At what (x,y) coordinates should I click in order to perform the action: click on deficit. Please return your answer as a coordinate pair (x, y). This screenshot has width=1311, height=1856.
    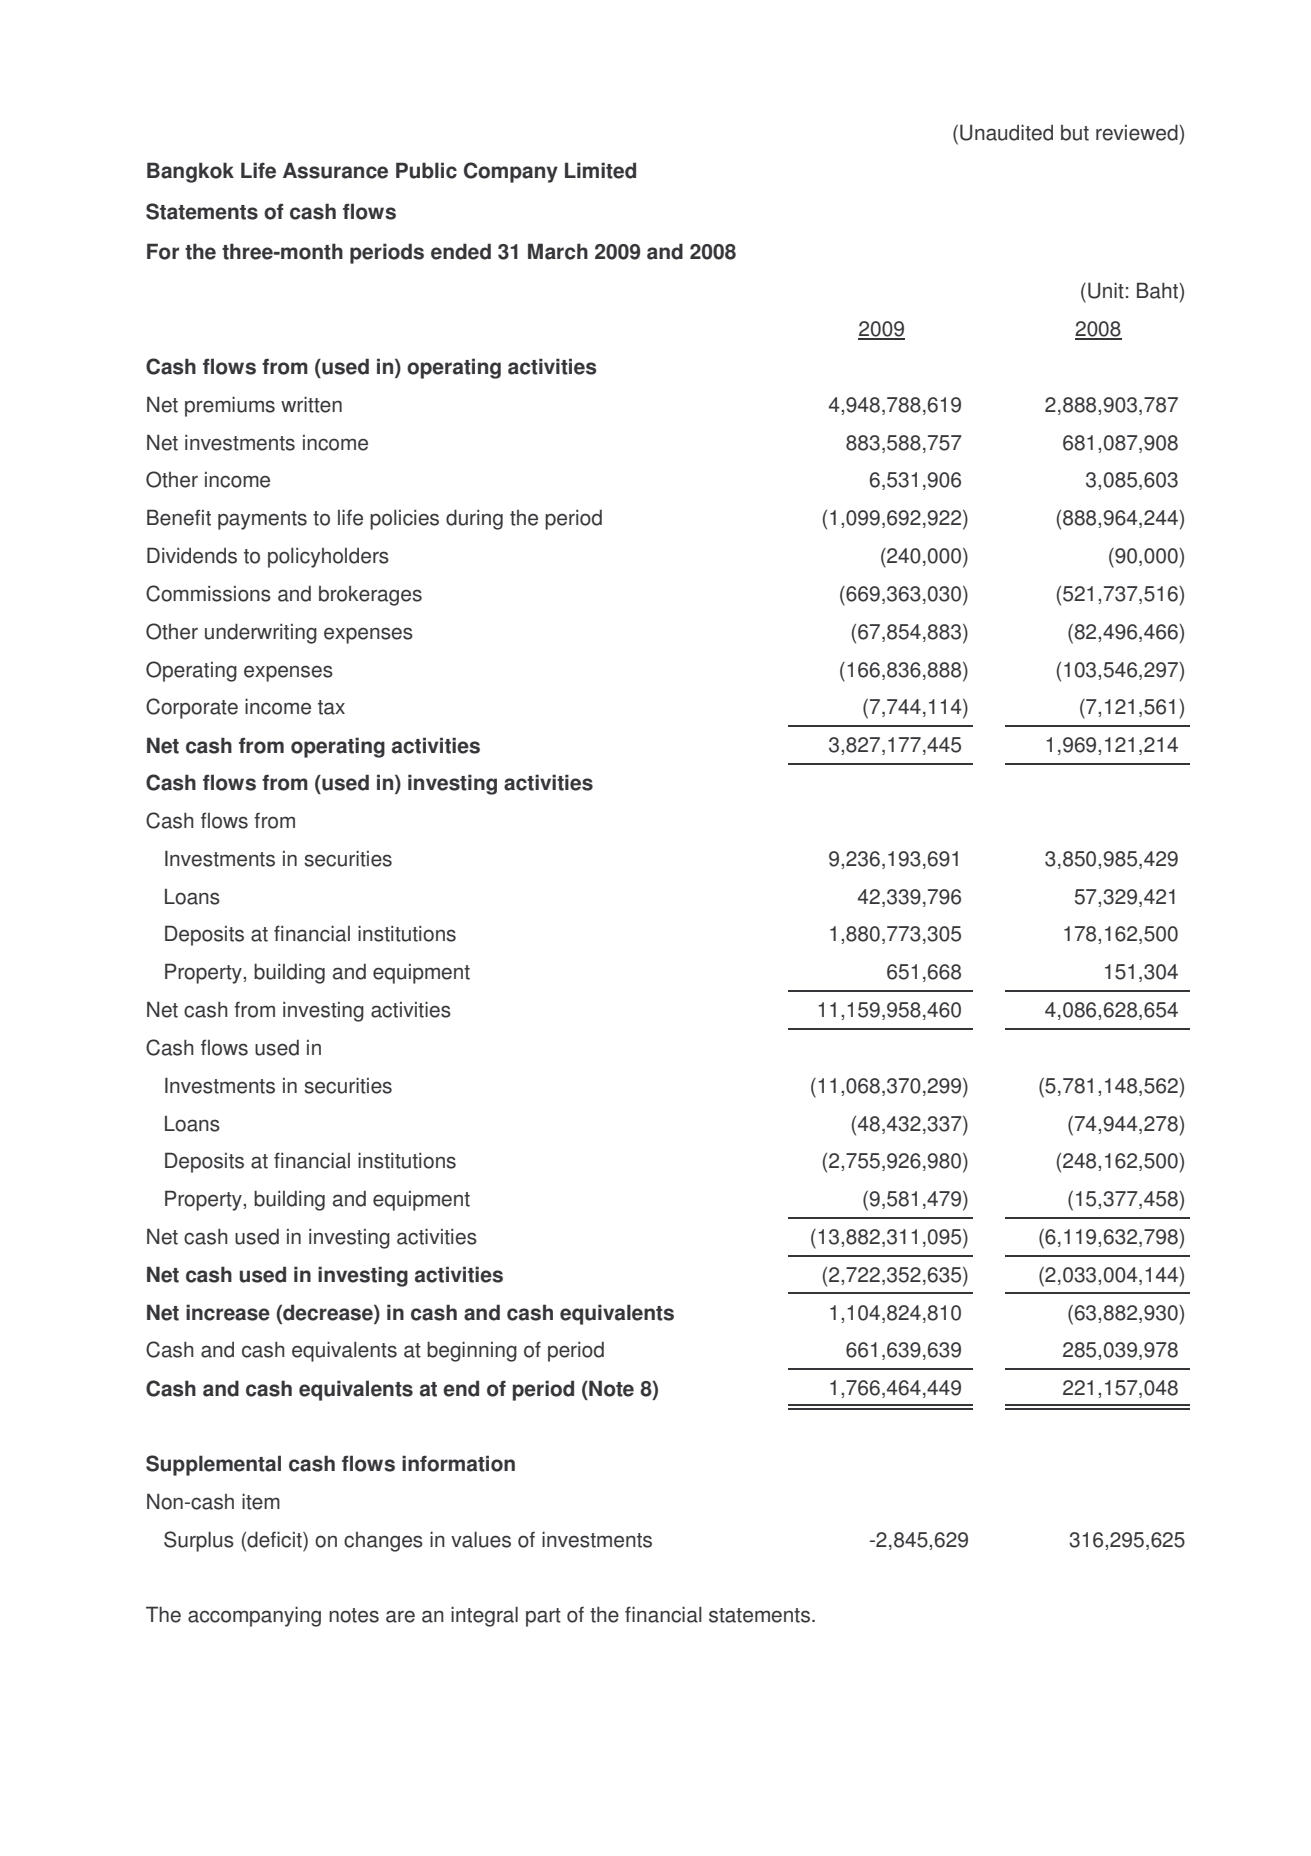
    Looking at the image, I should click on (274, 1540).
